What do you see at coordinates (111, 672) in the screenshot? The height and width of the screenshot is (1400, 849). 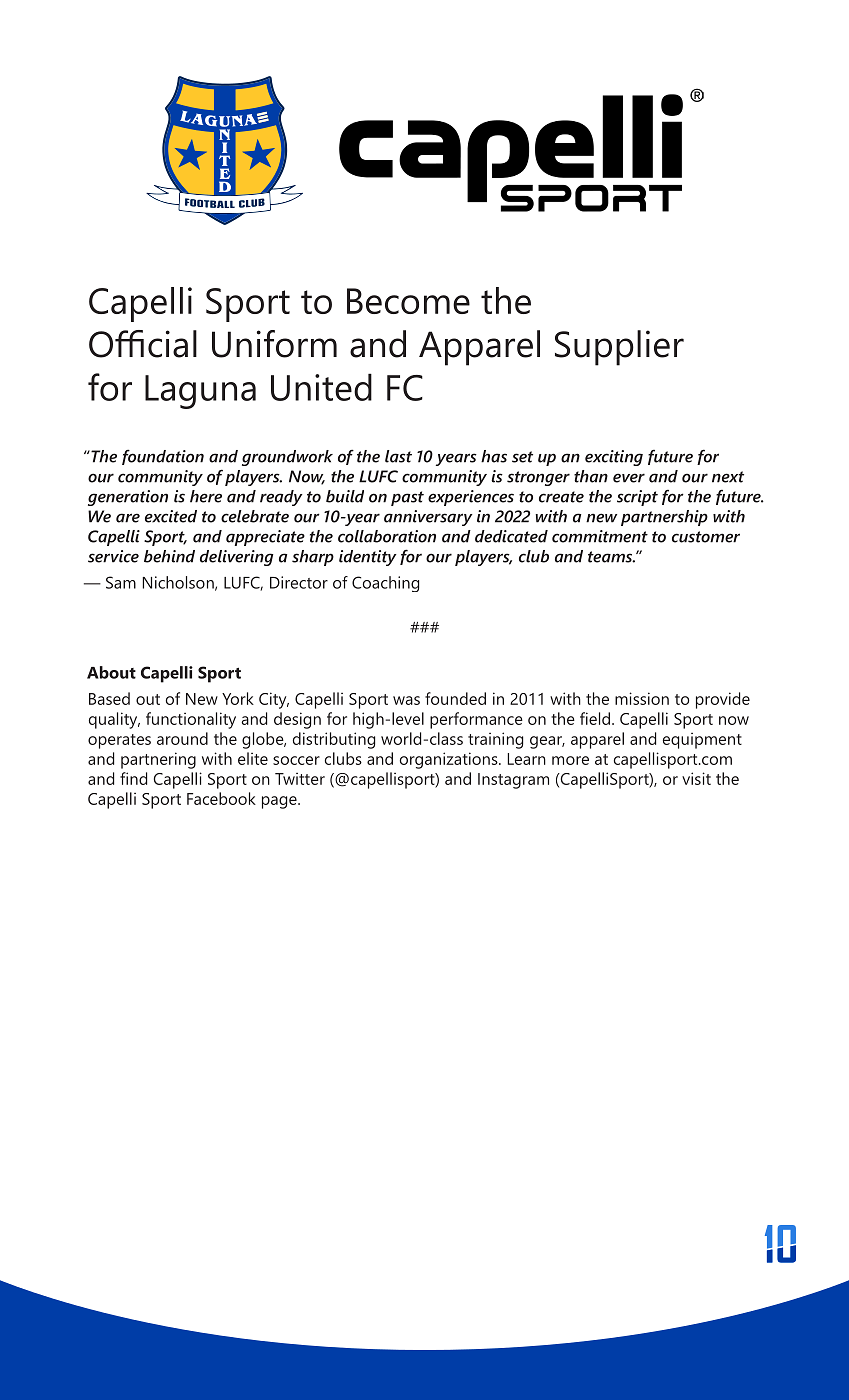 I see `About` at bounding box center [111, 672].
